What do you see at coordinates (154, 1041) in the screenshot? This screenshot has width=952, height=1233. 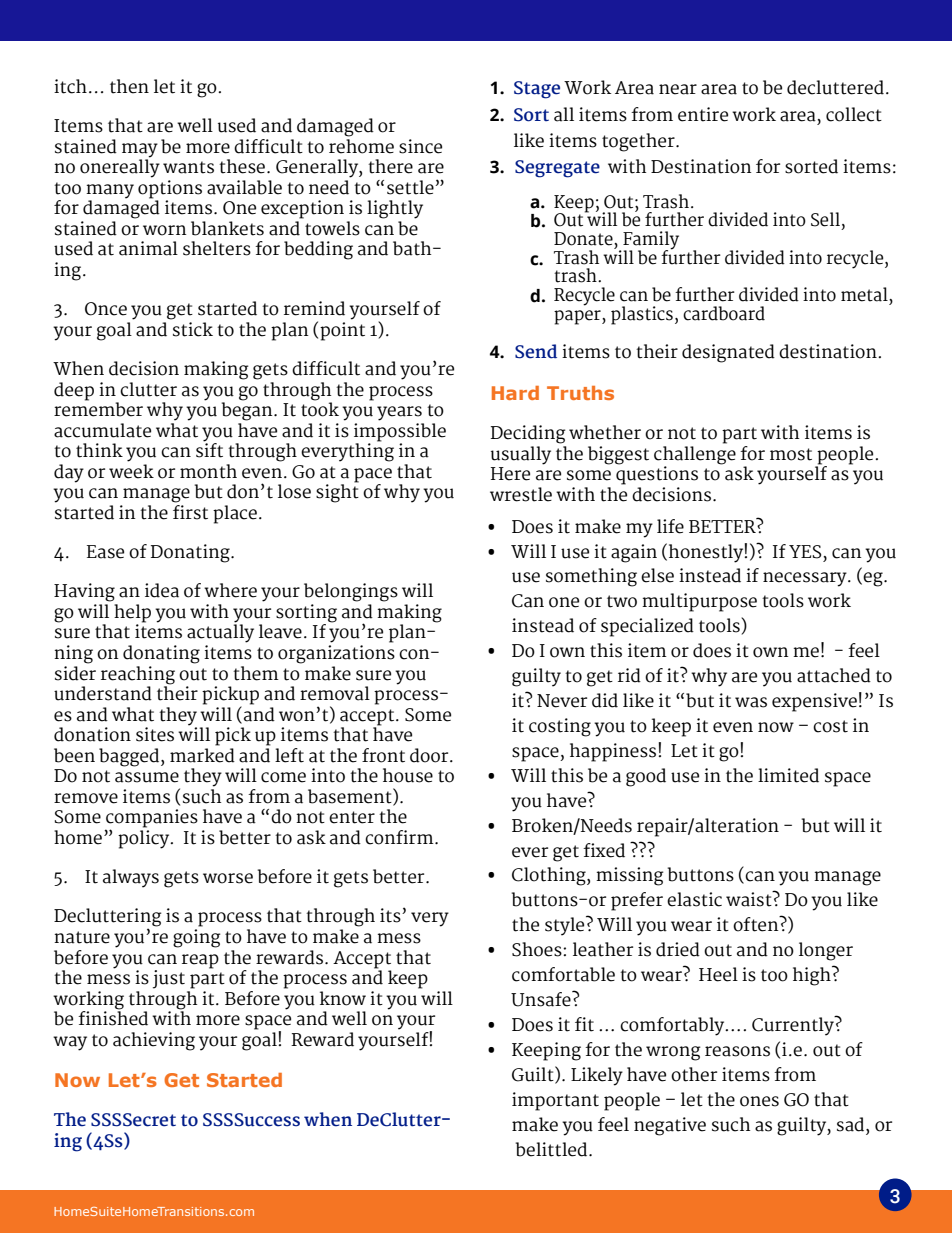 I see `achieving` at bounding box center [154, 1041].
